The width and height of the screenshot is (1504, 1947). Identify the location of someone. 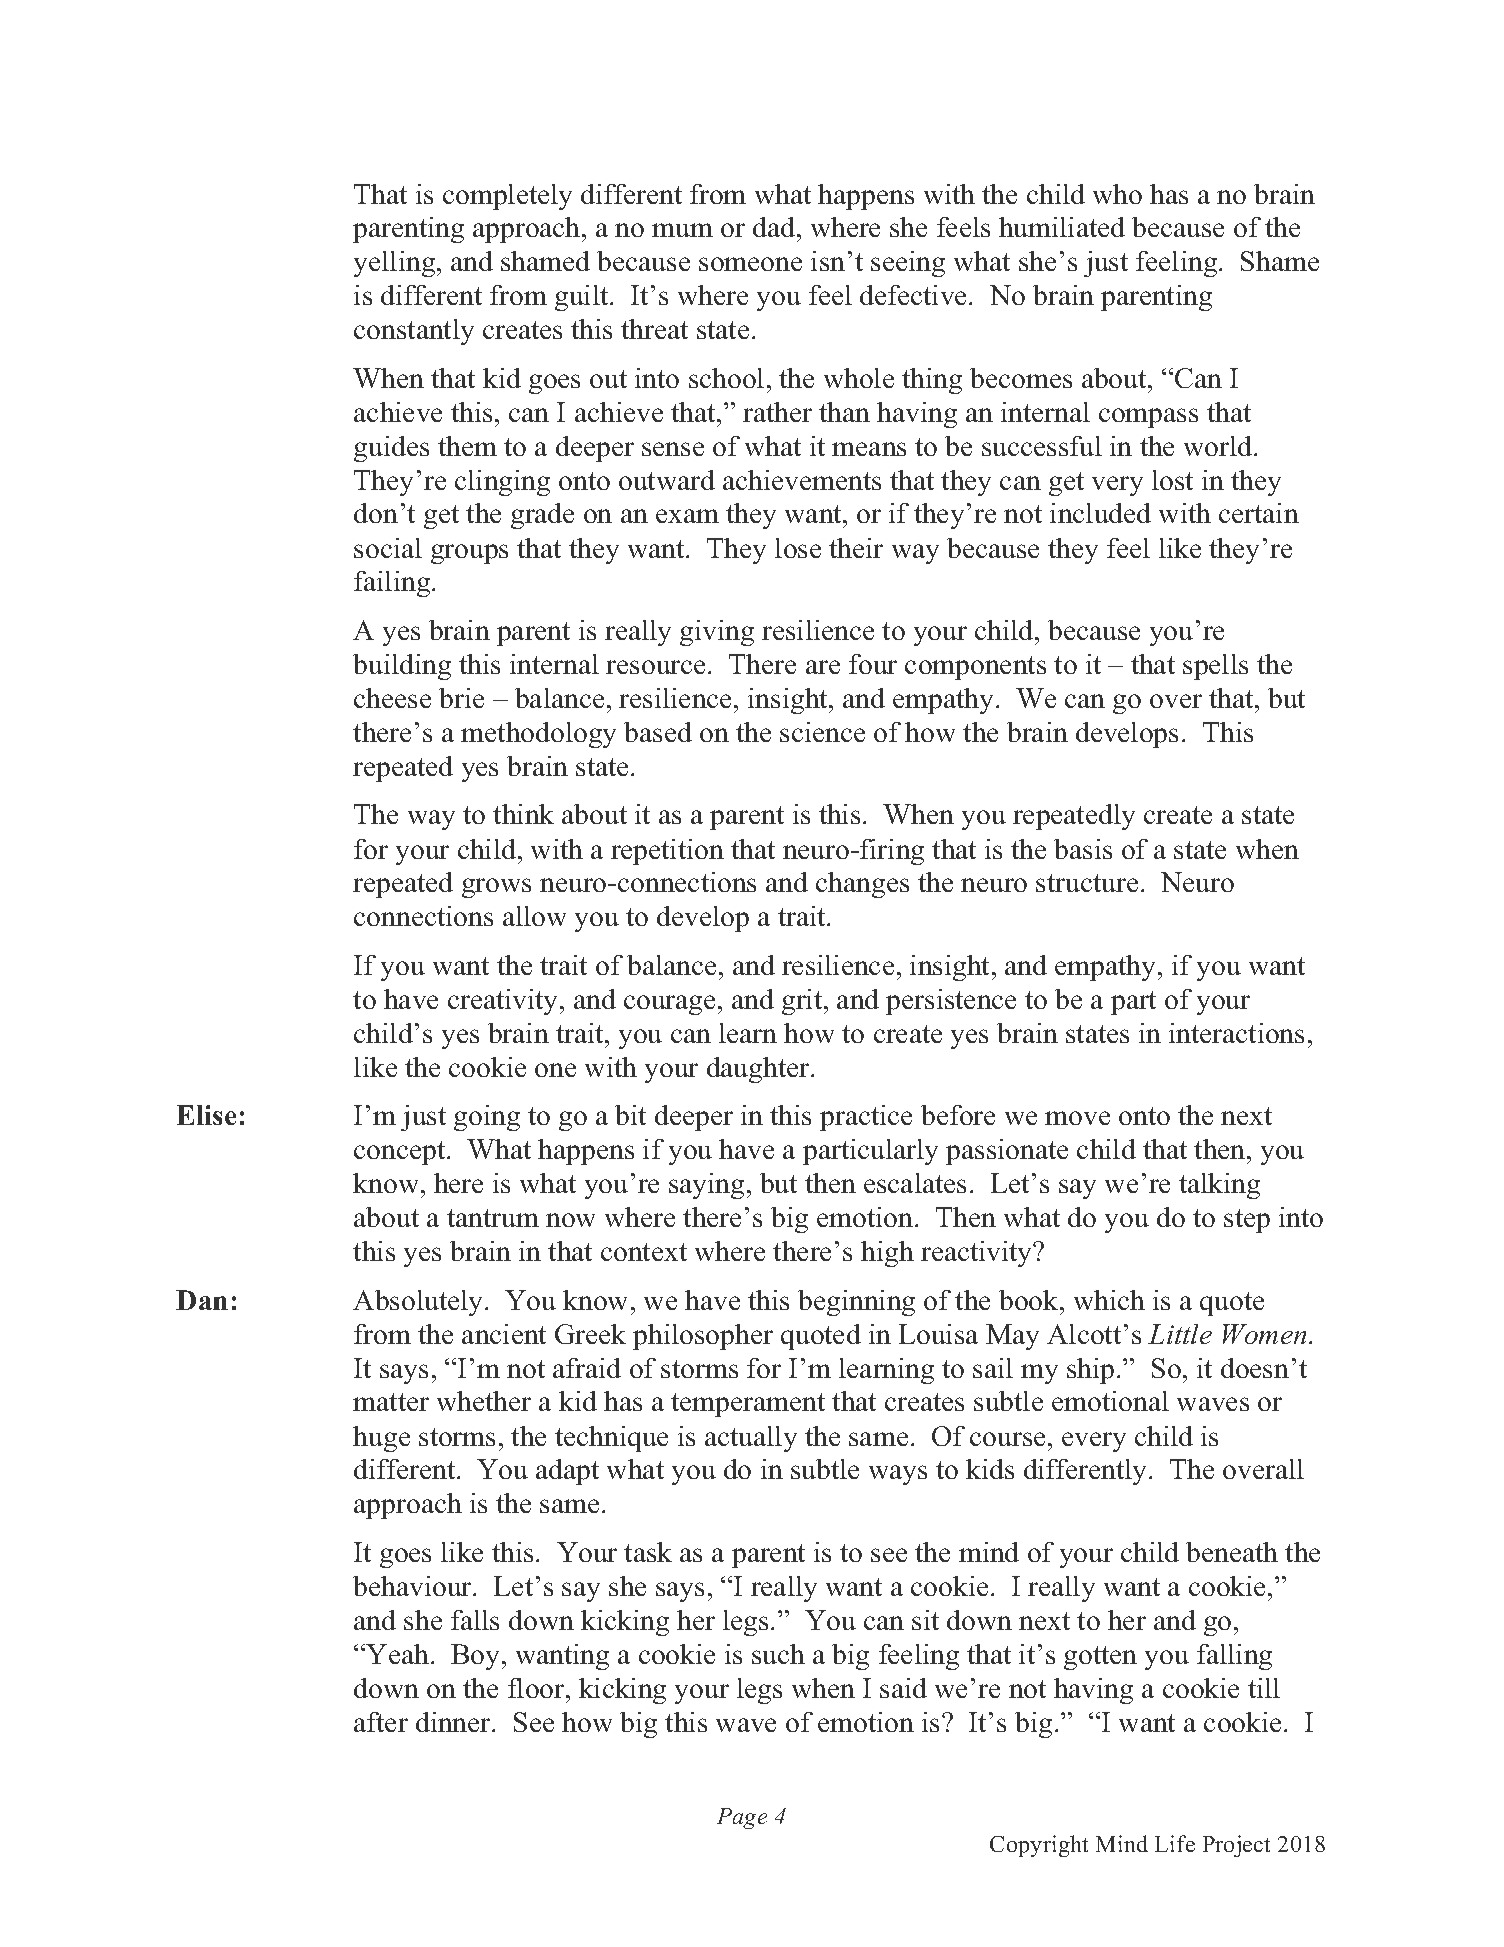
(750, 264).
